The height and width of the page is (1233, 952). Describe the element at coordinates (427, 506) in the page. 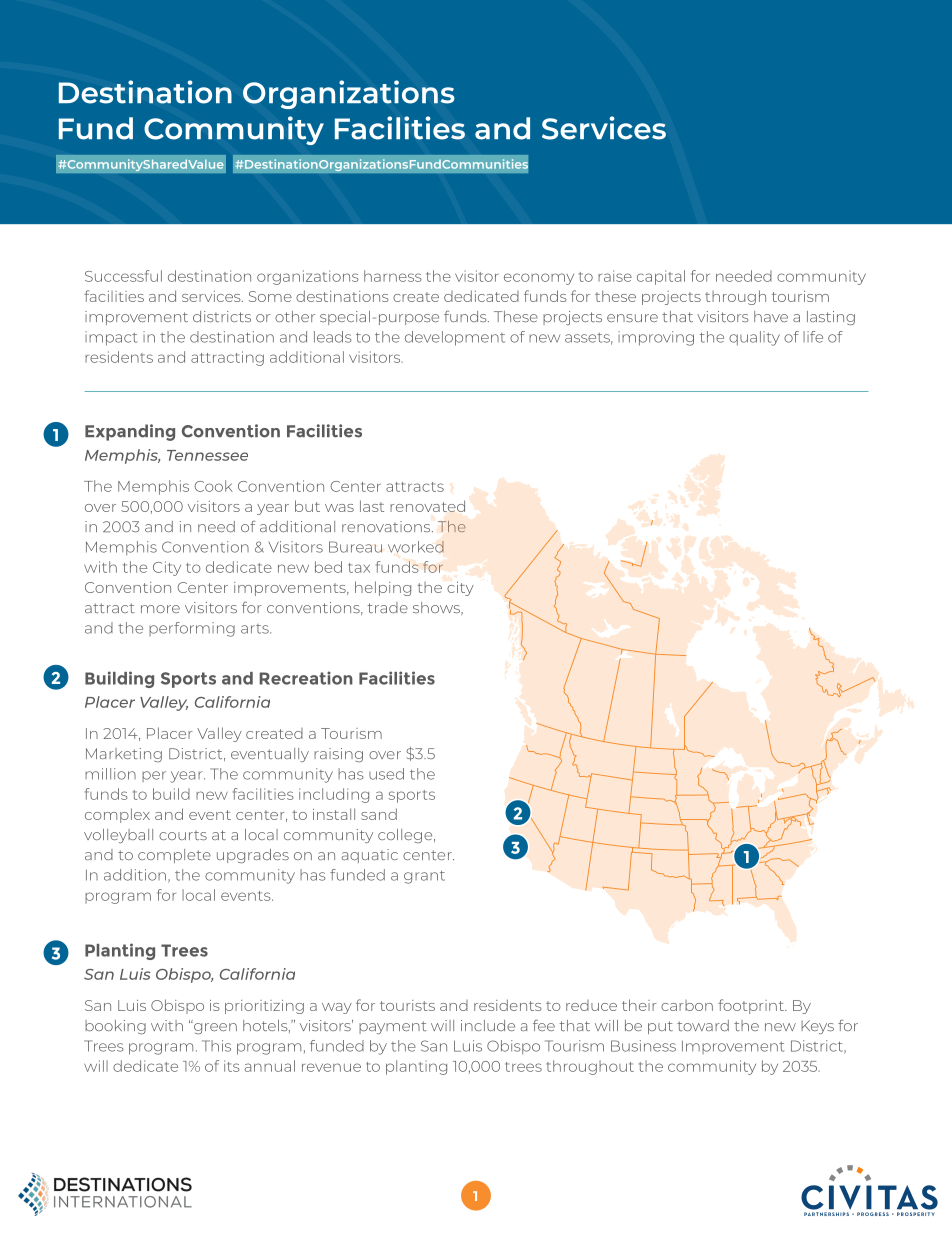

I see `renovated` at that location.
